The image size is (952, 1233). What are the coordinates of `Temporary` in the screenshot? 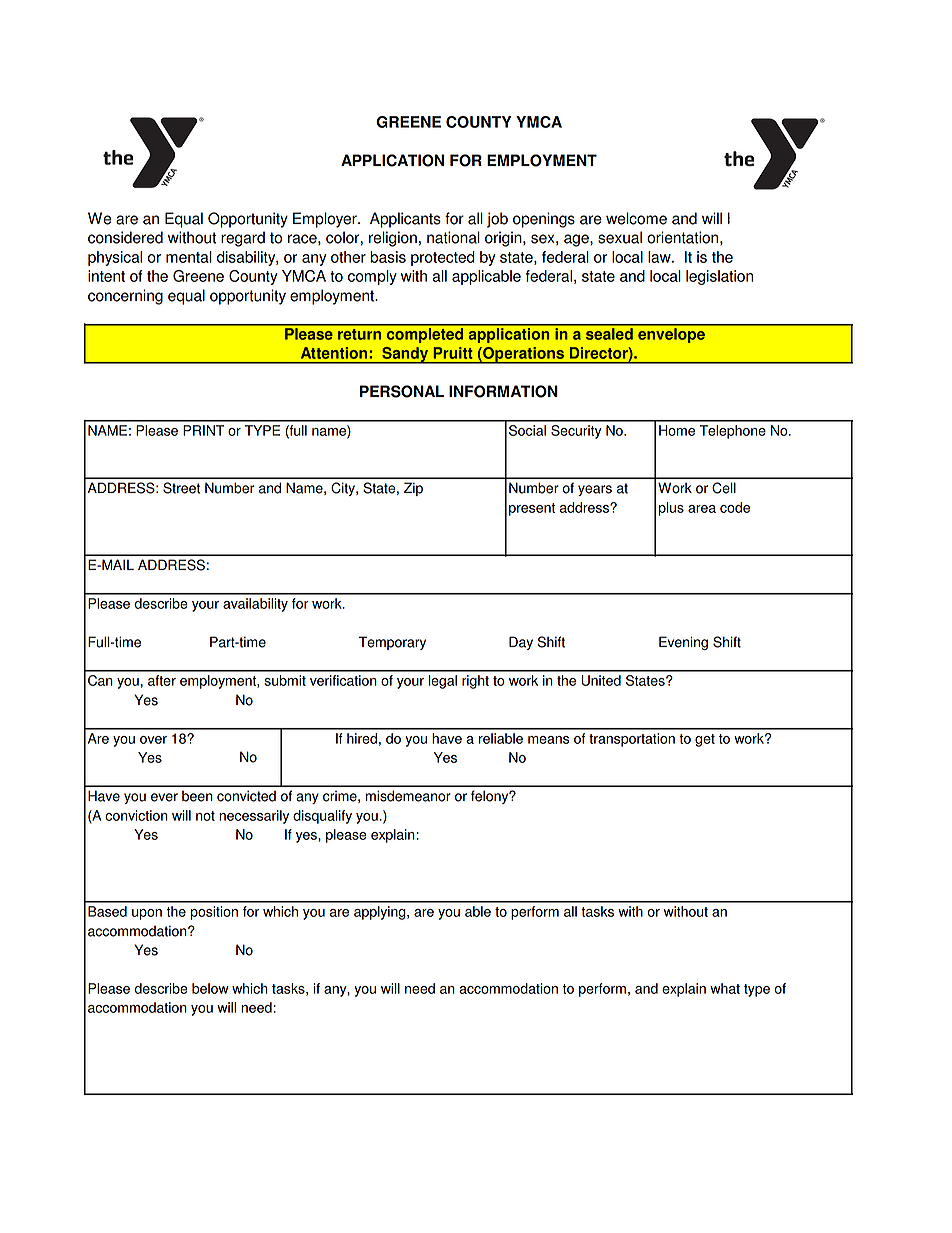 It's located at (392, 643).
